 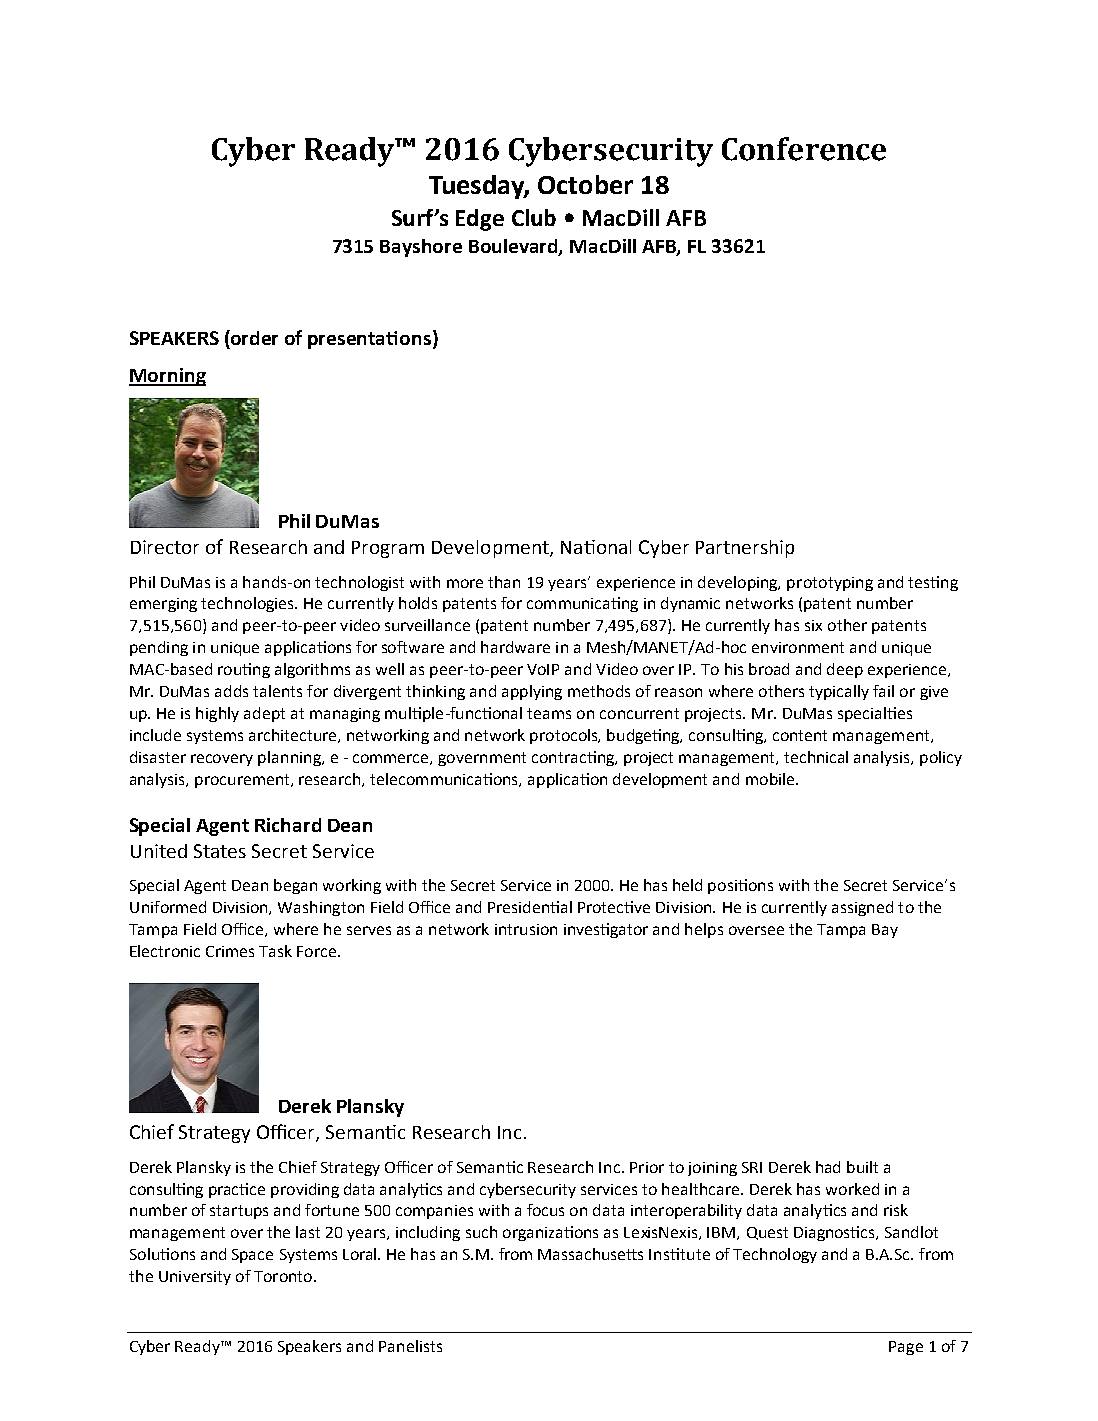 I want to click on Massachusetts, so click(x=590, y=1254).
